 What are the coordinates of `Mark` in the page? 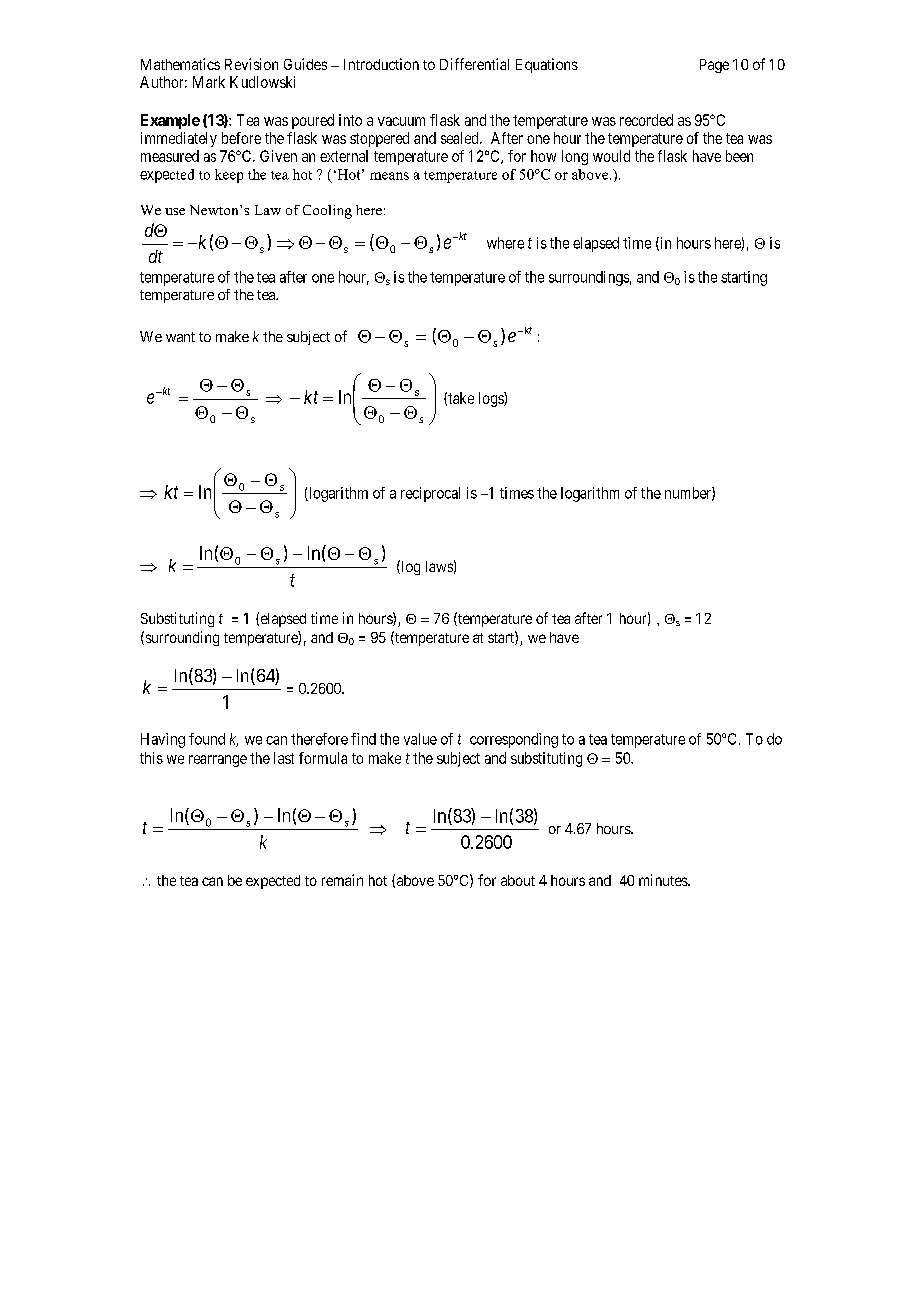 It's located at (209, 82).
